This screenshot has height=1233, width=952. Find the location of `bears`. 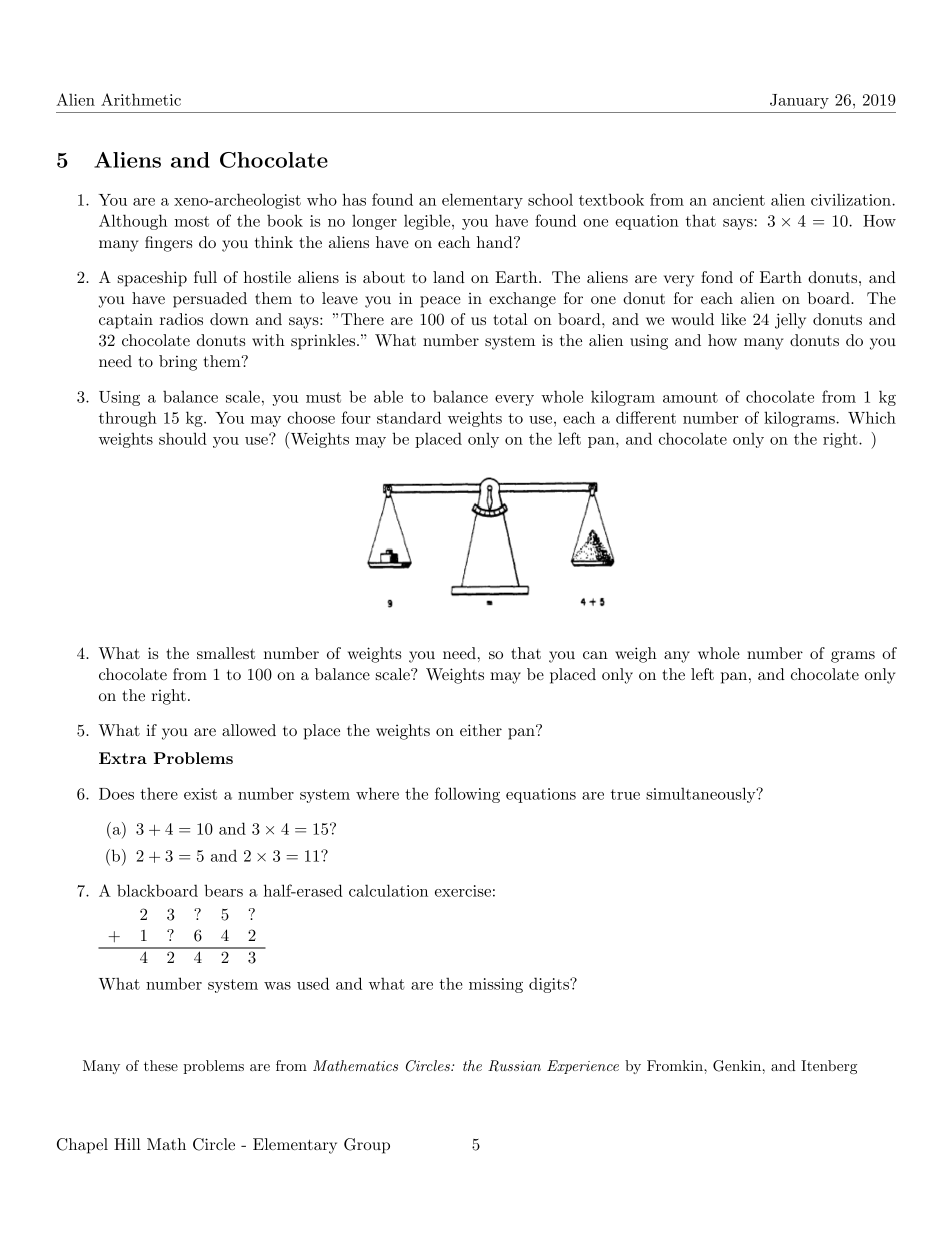

bears is located at coordinates (223, 890).
